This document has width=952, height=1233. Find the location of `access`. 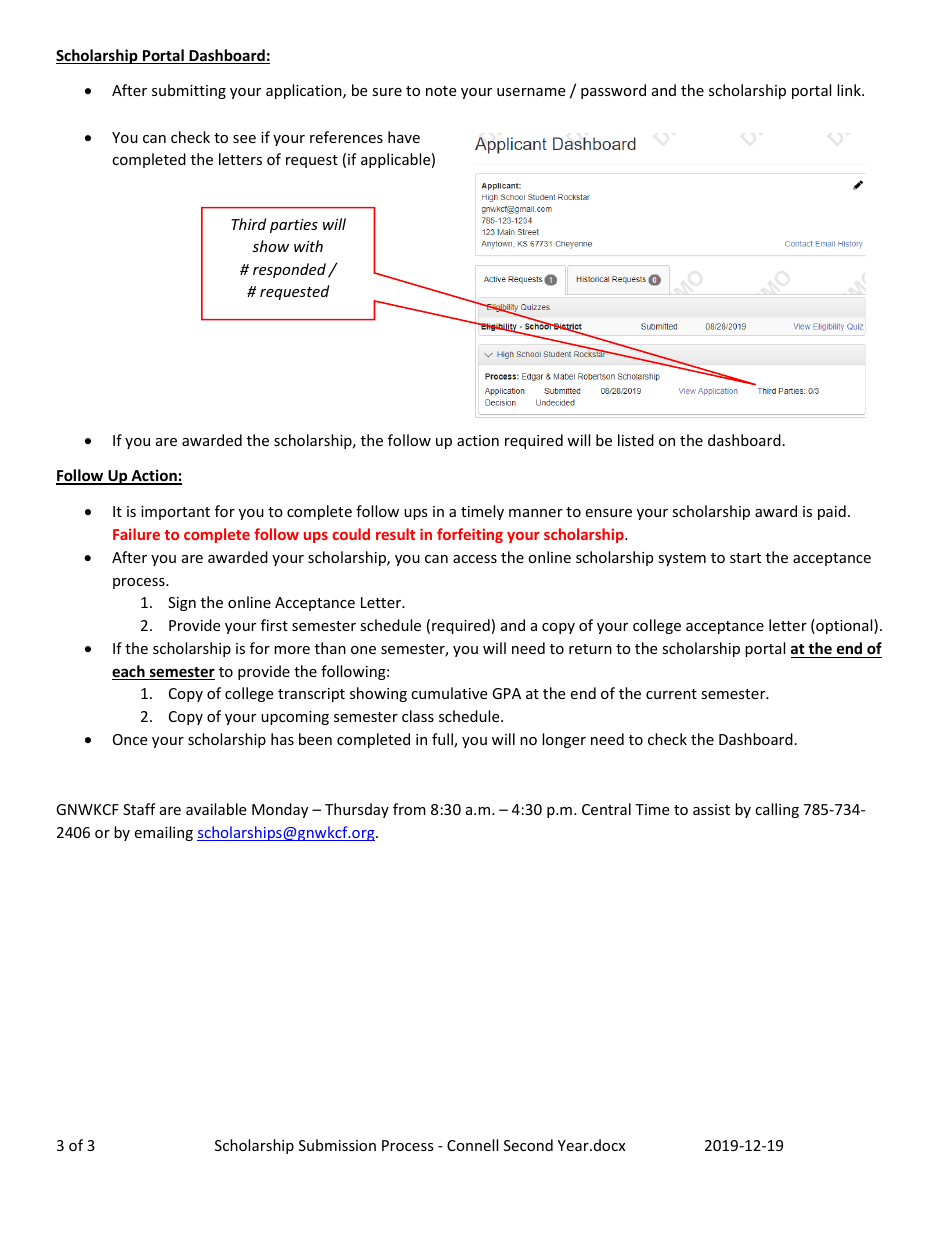

access is located at coordinates (475, 559).
